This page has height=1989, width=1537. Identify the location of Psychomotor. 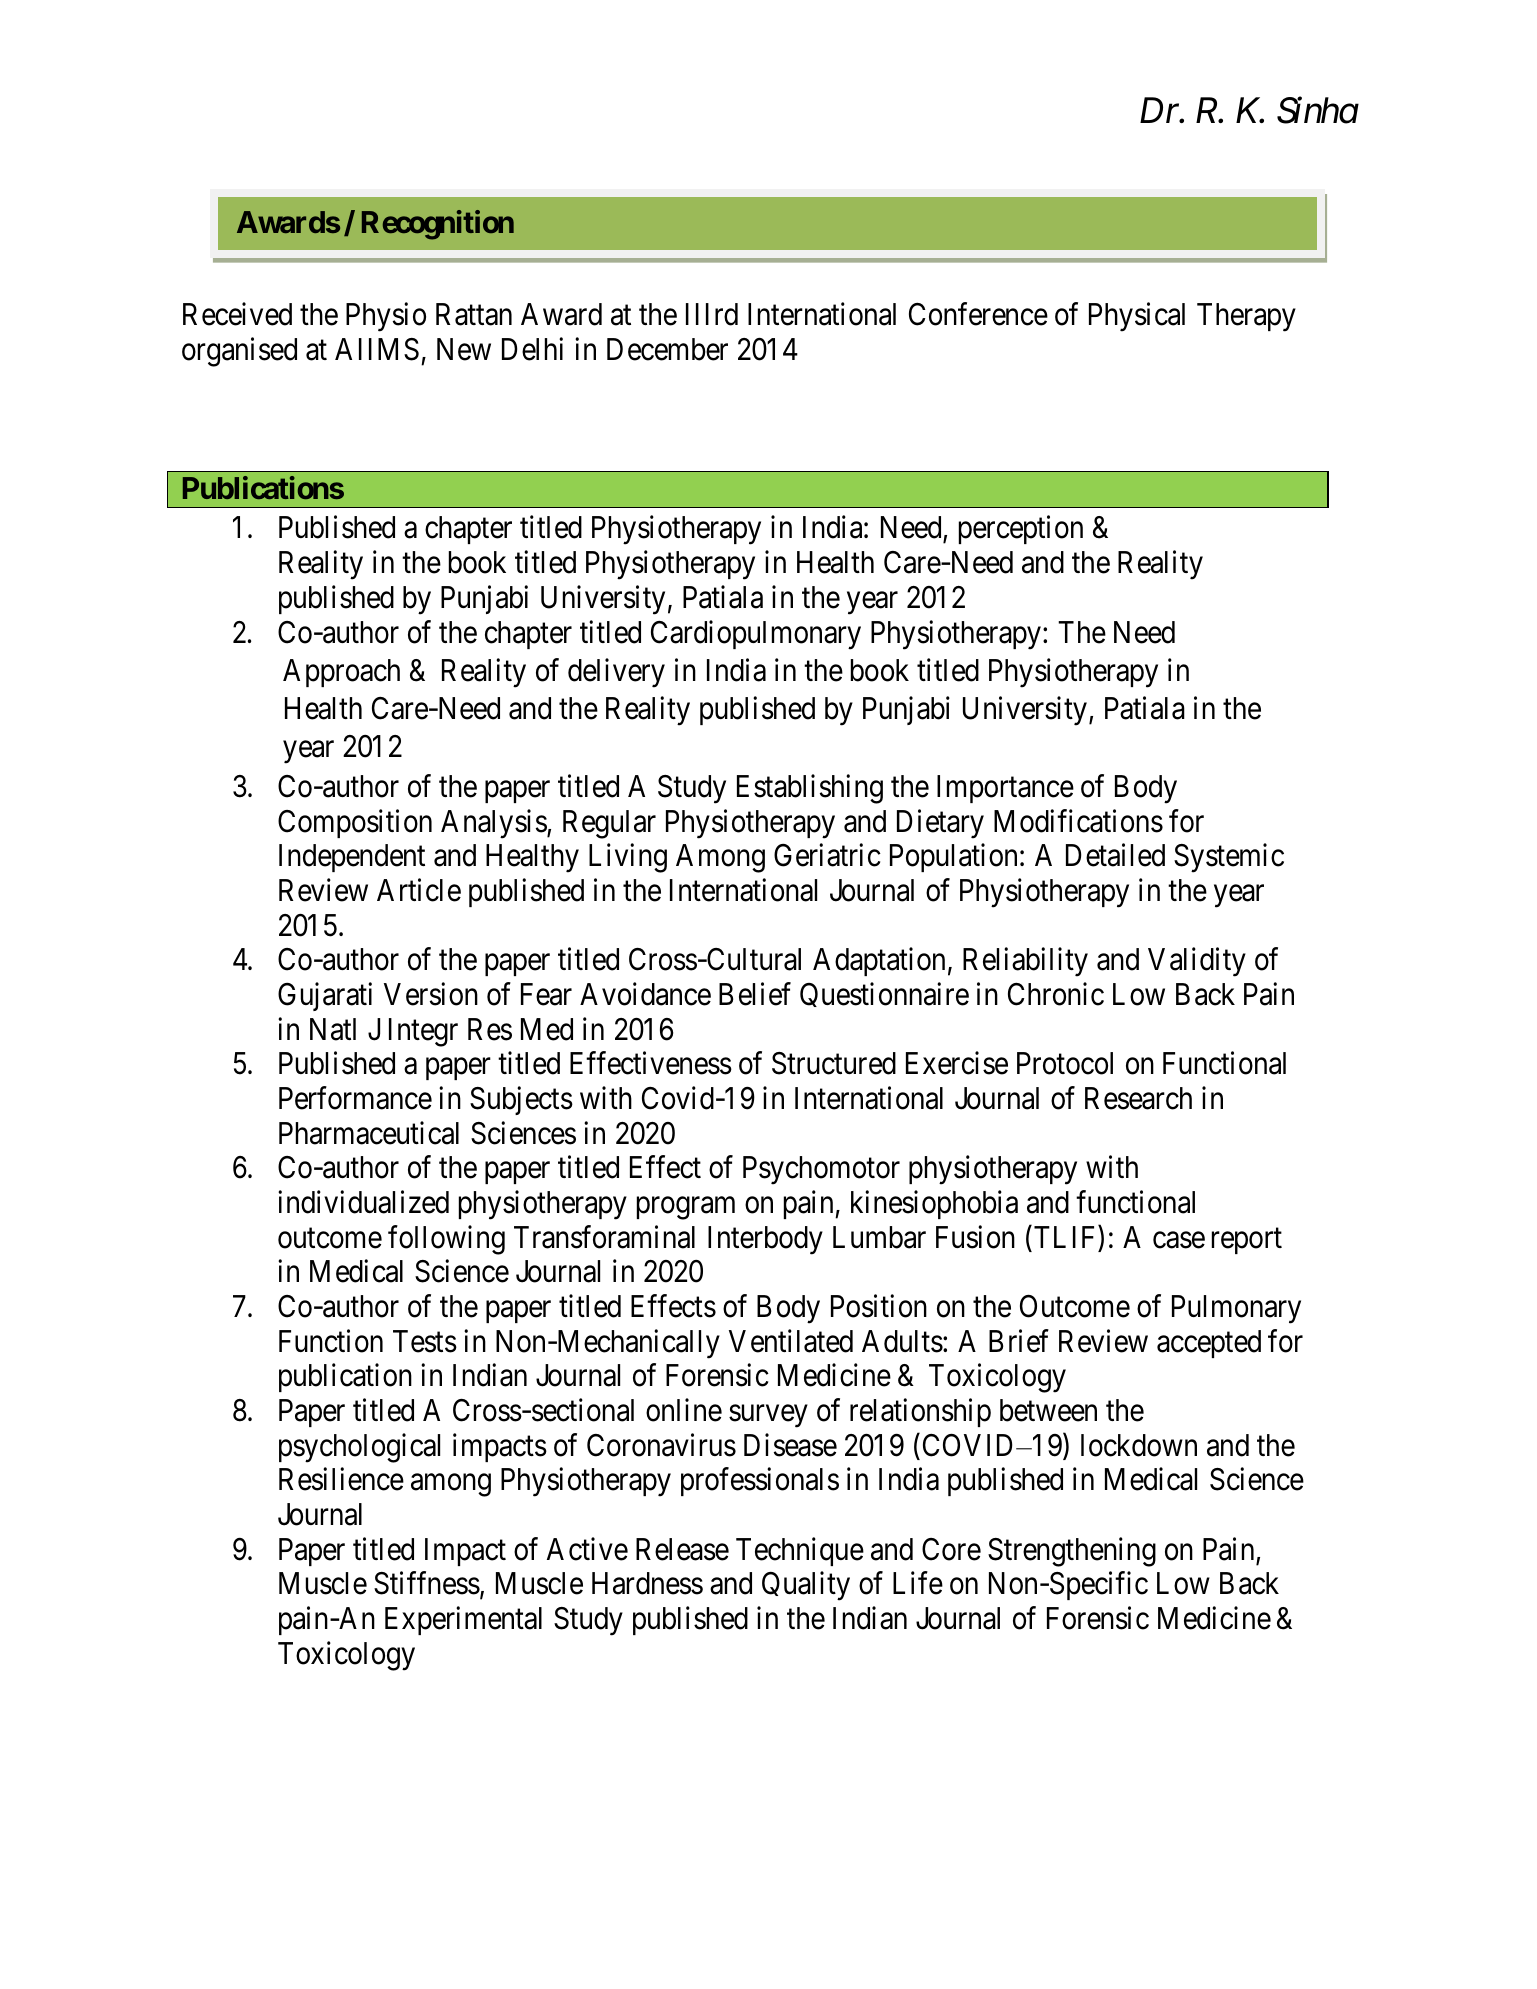
(821, 1170).
